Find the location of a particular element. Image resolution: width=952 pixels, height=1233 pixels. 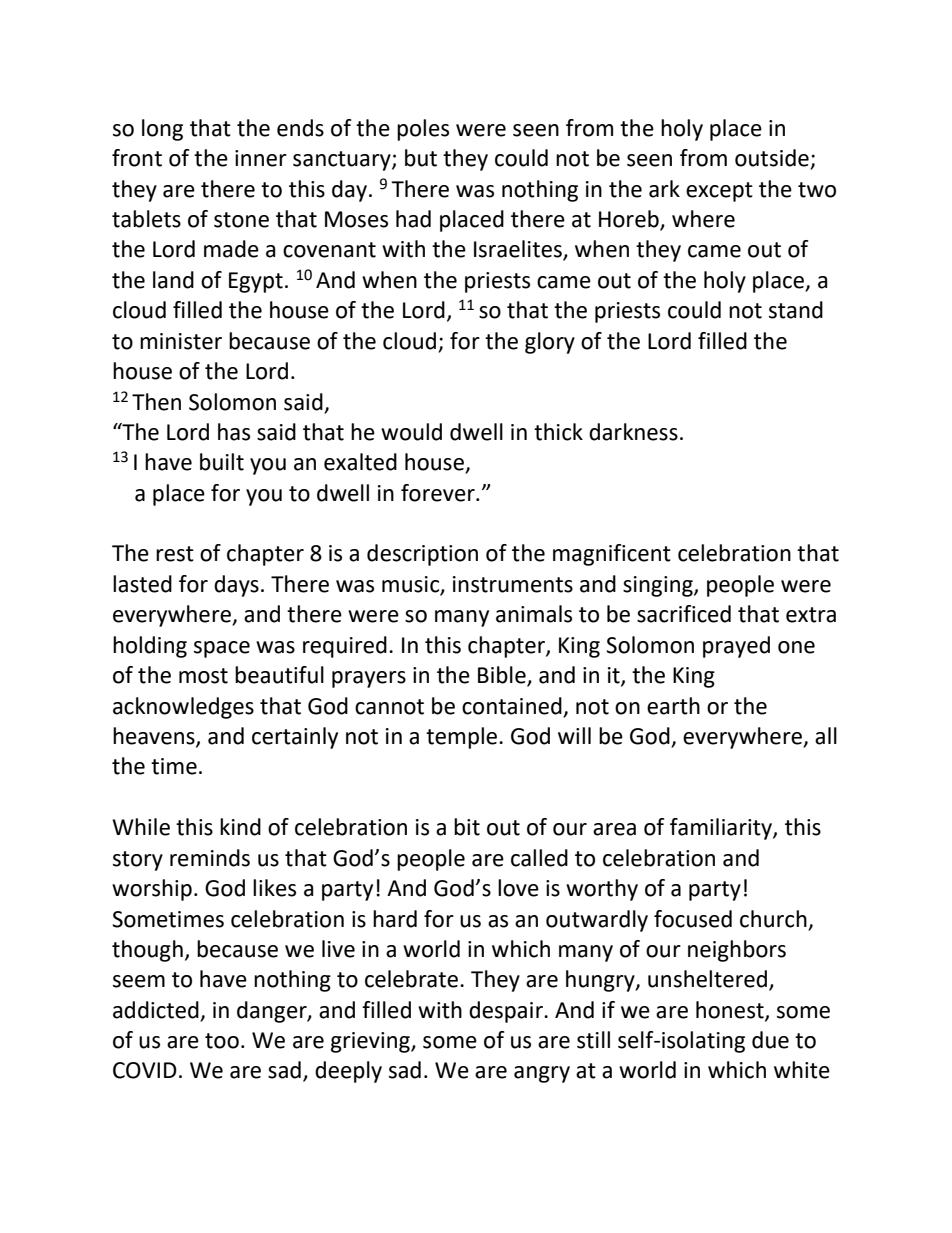

temple is located at coordinates (463, 738).
